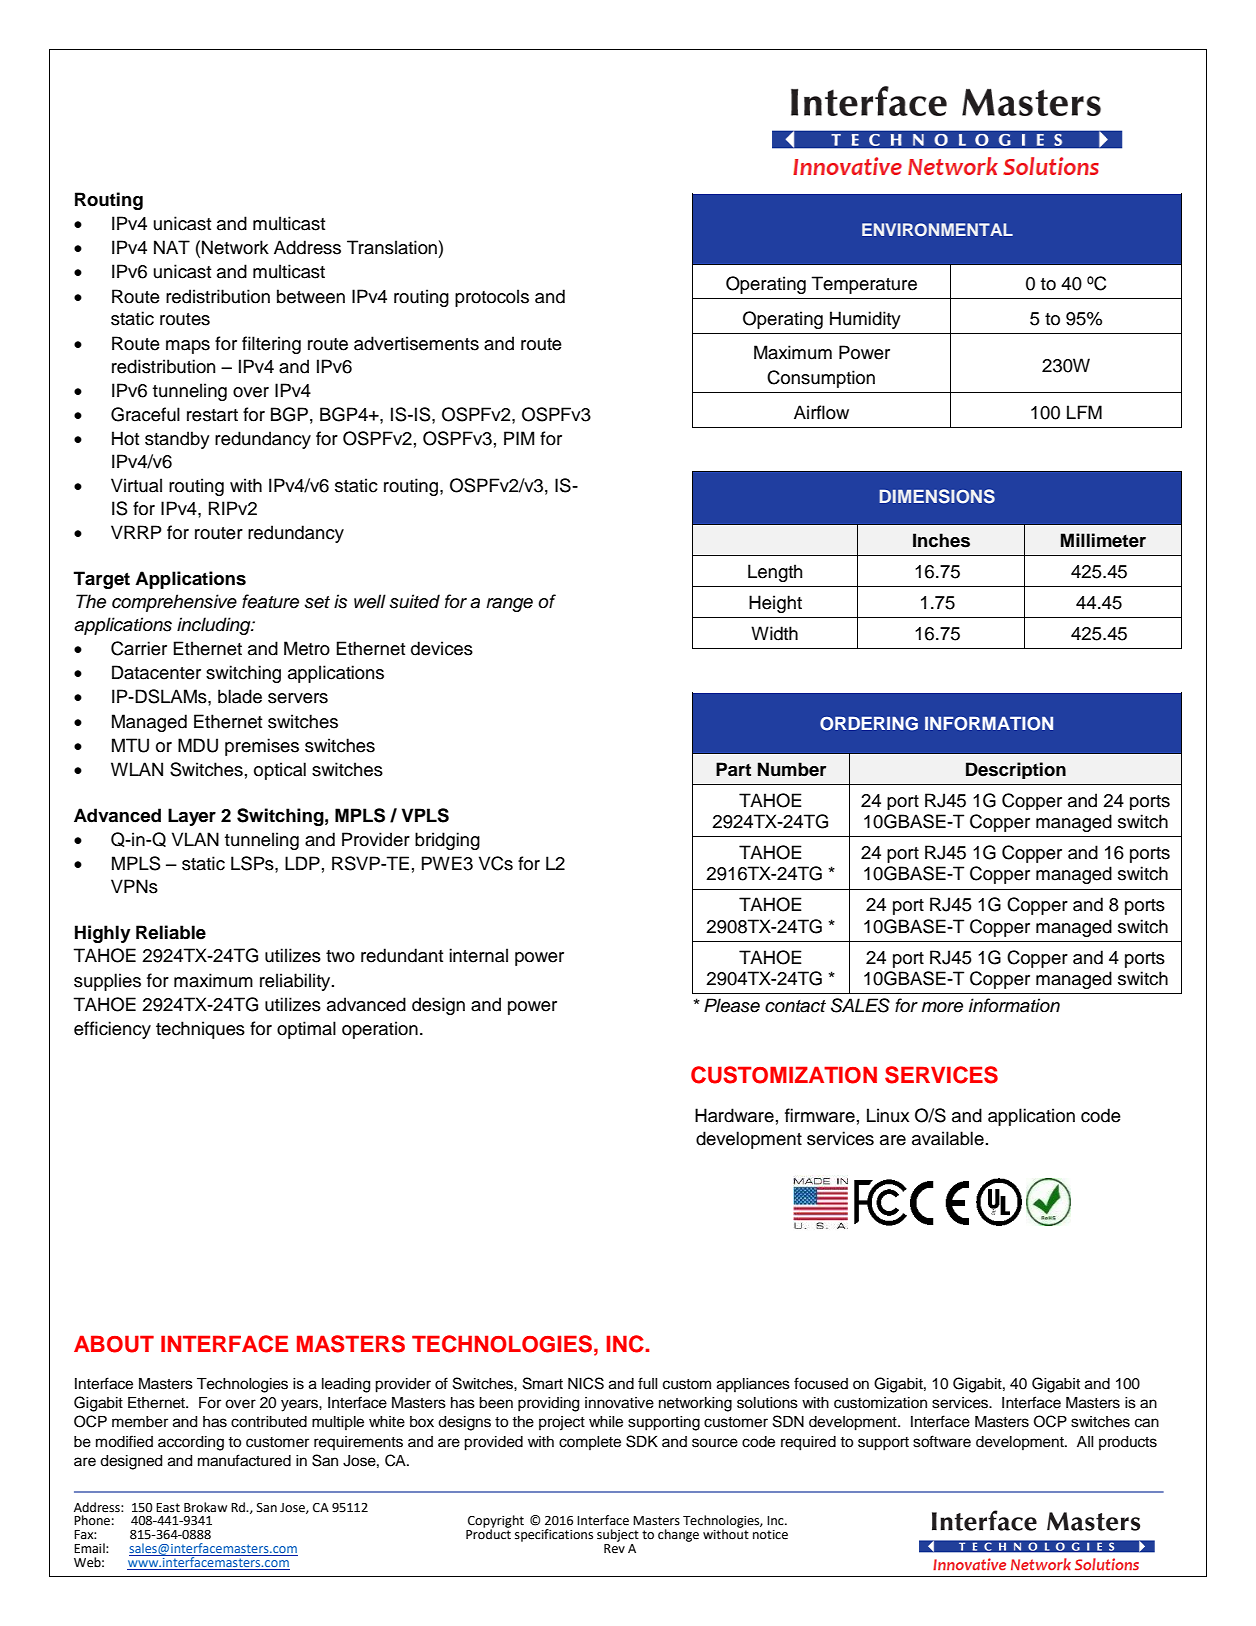  What do you see at coordinates (1016, 770) in the image?
I see `Description` at bounding box center [1016, 770].
